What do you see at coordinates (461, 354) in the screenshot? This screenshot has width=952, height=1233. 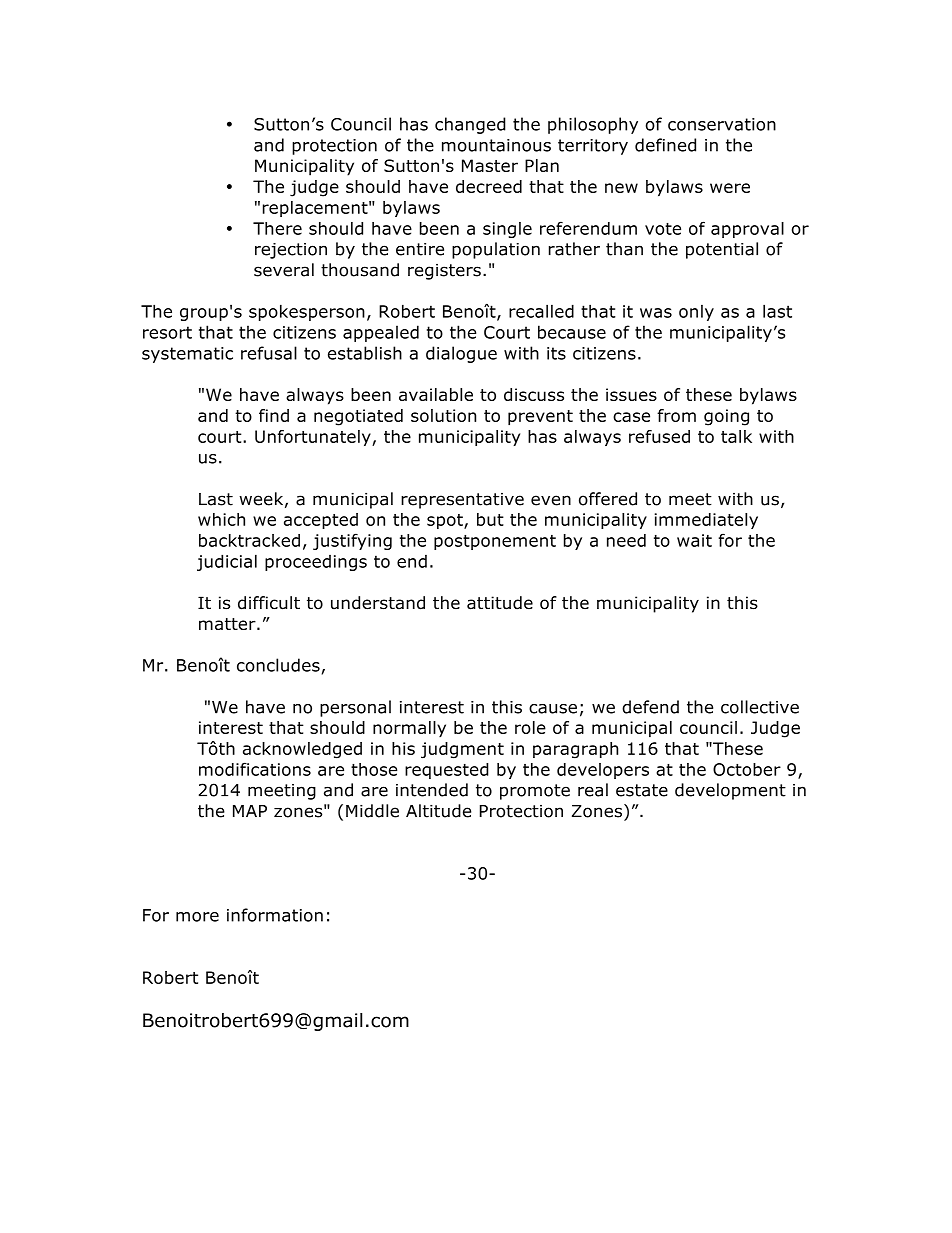 I see `dialogue` at bounding box center [461, 354].
